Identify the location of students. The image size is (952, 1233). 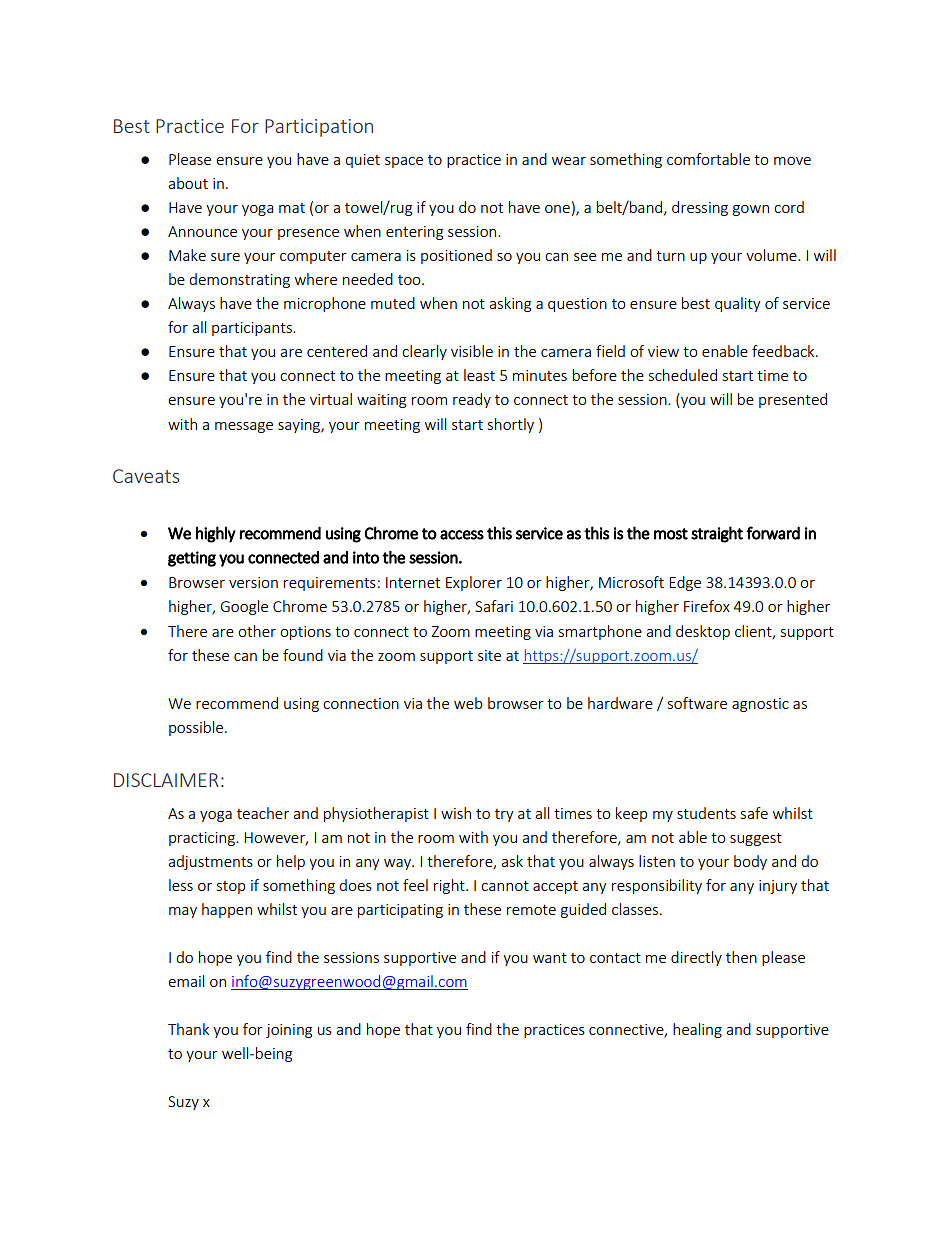
(706, 813).
